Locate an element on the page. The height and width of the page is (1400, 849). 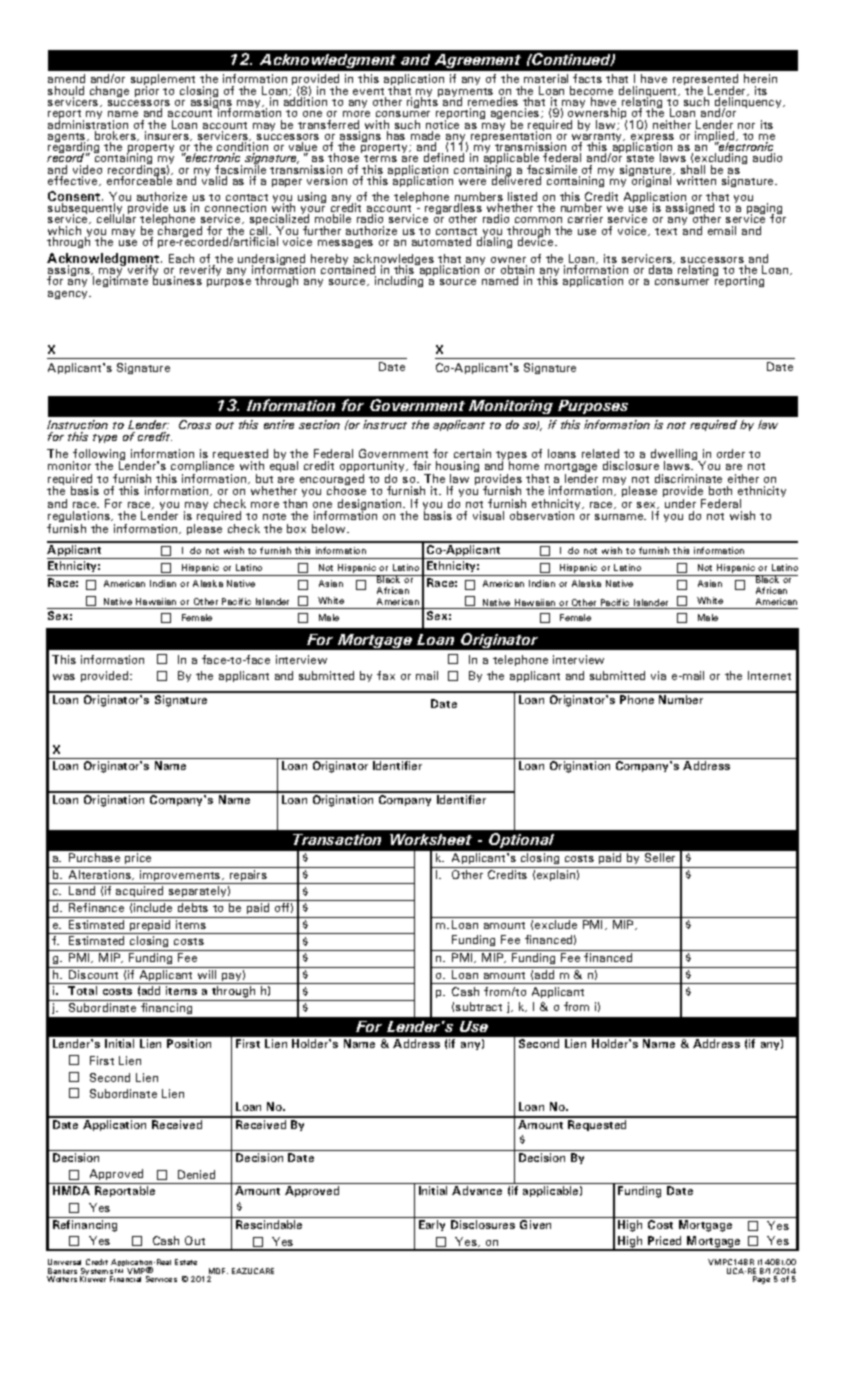
exclude is located at coordinates (556, 924).
